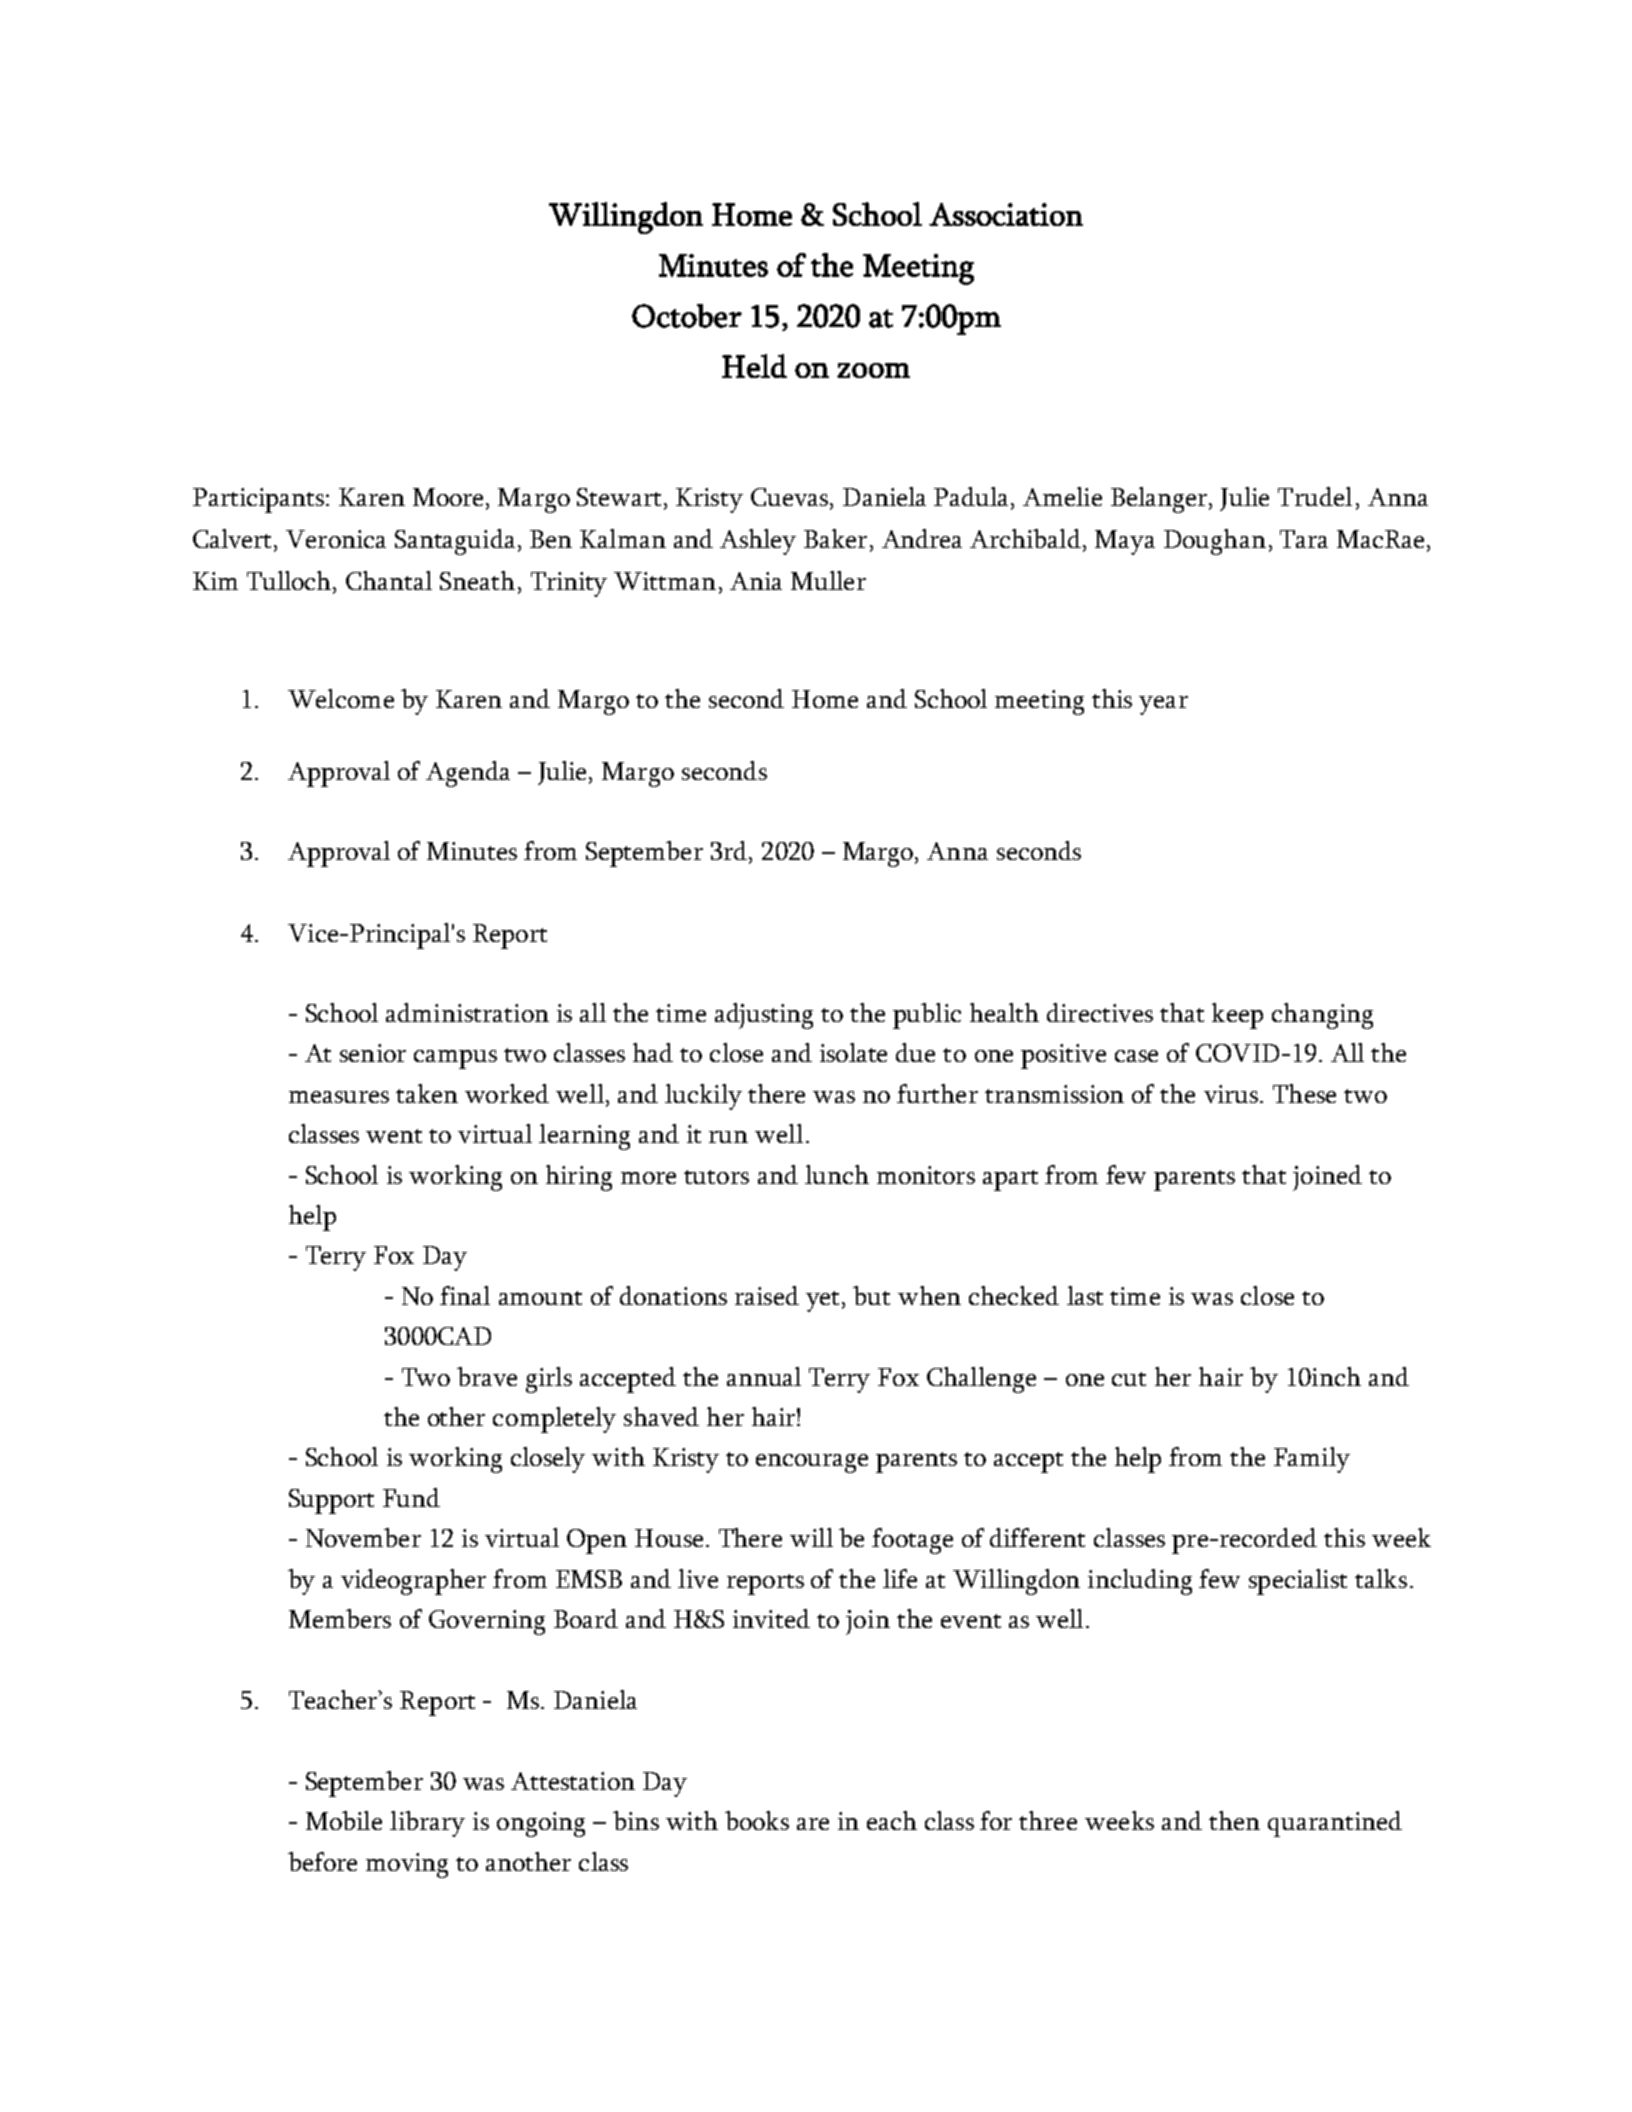  I want to click on raised, so click(767, 1295).
